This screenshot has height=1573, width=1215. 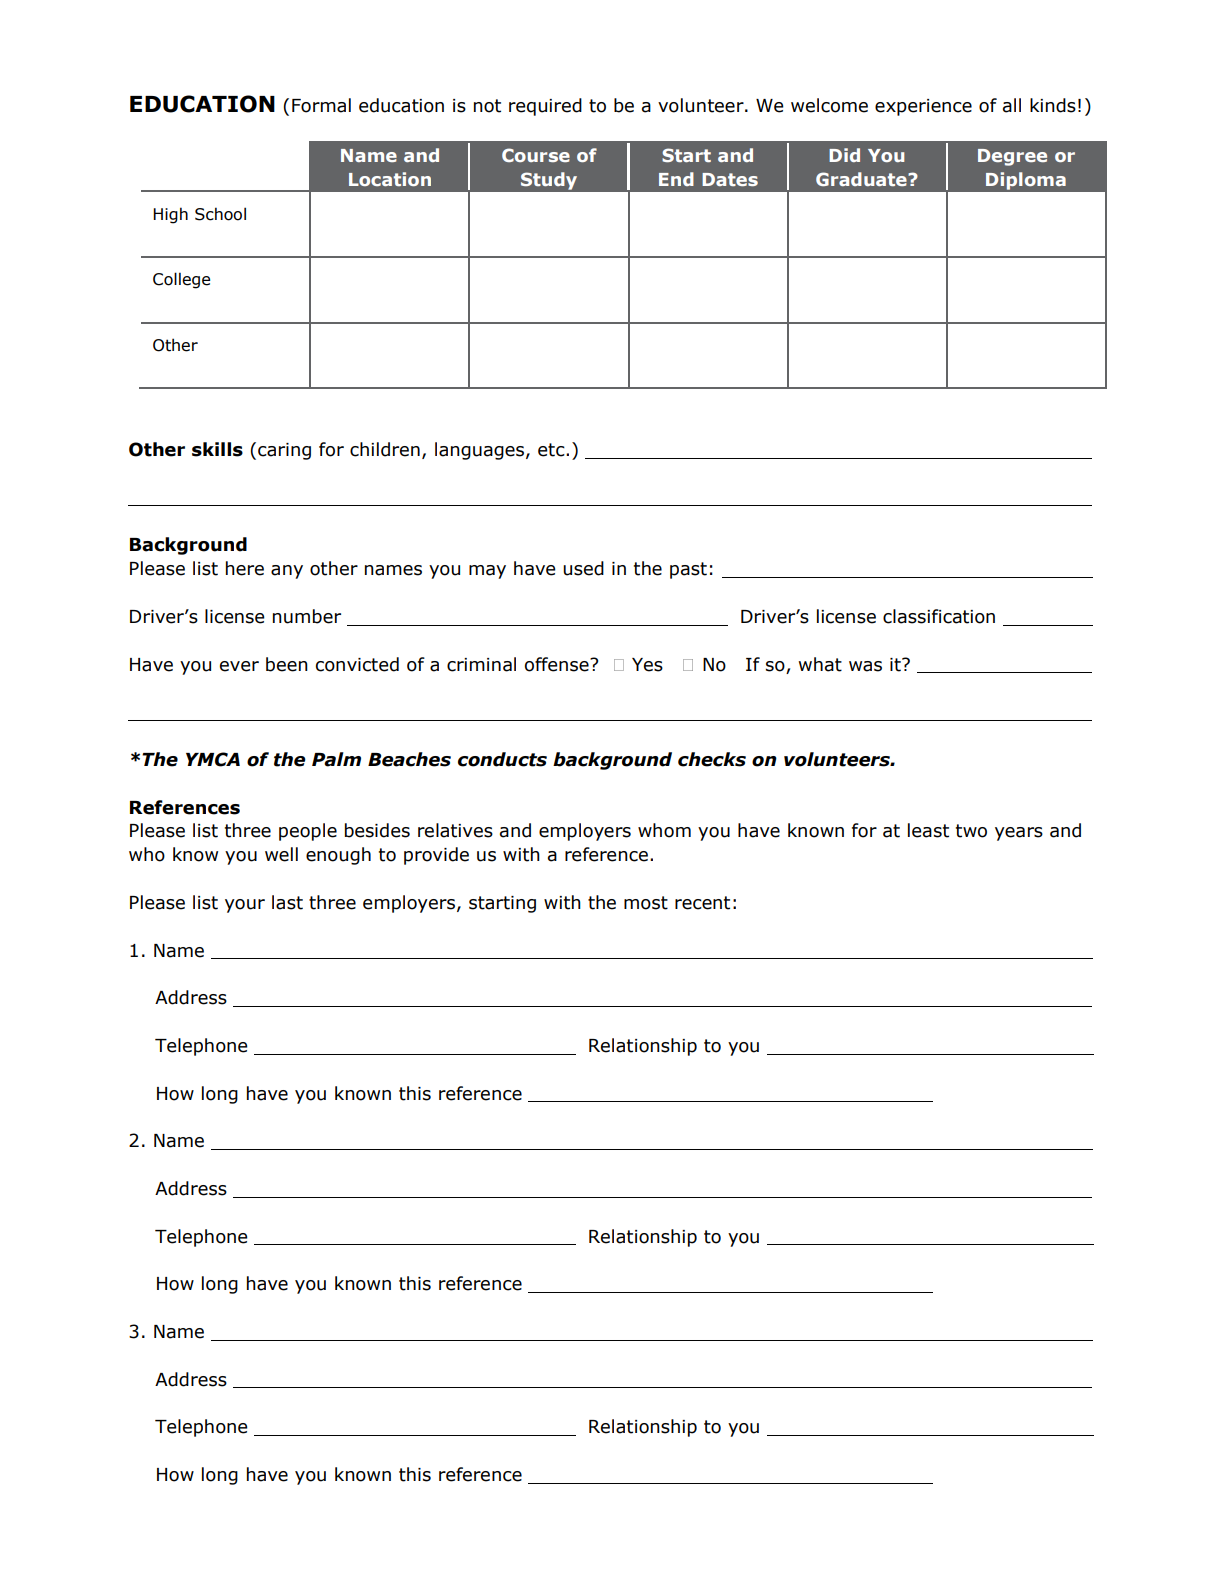 I want to click on last, so click(x=287, y=902).
